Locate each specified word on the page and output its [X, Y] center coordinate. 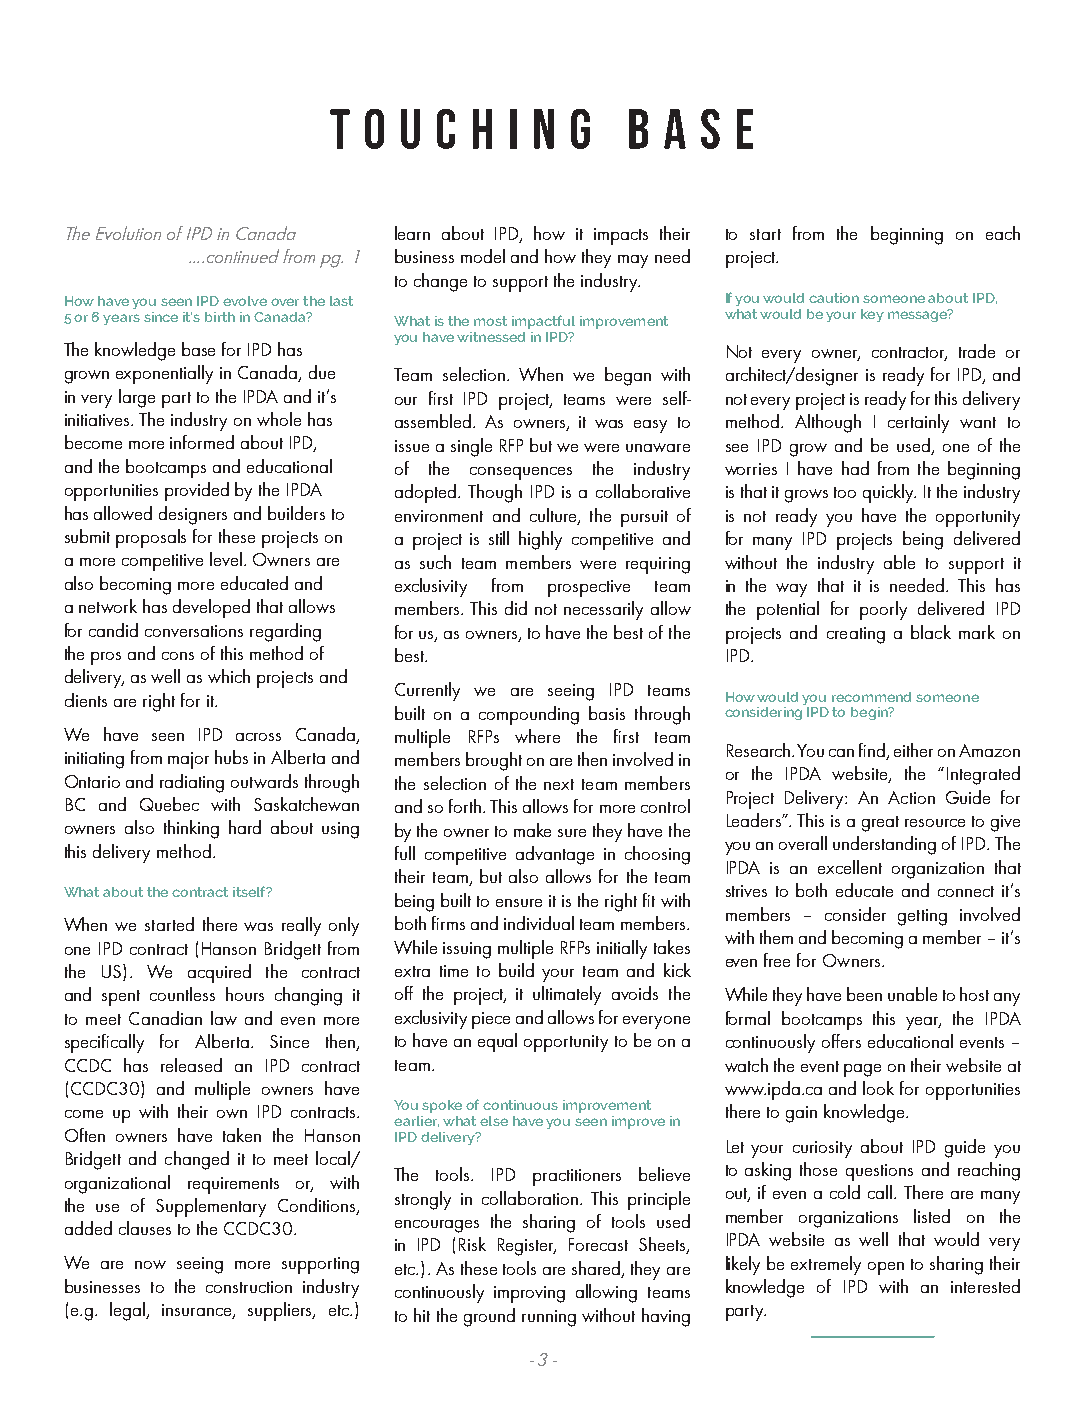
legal [128, 1311]
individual [539, 923]
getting [922, 917]
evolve [245, 301]
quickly [889, 493]
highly [540, 540]
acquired [219, 973]
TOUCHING [460, 129]
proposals [151, 538]
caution [834, 298]
